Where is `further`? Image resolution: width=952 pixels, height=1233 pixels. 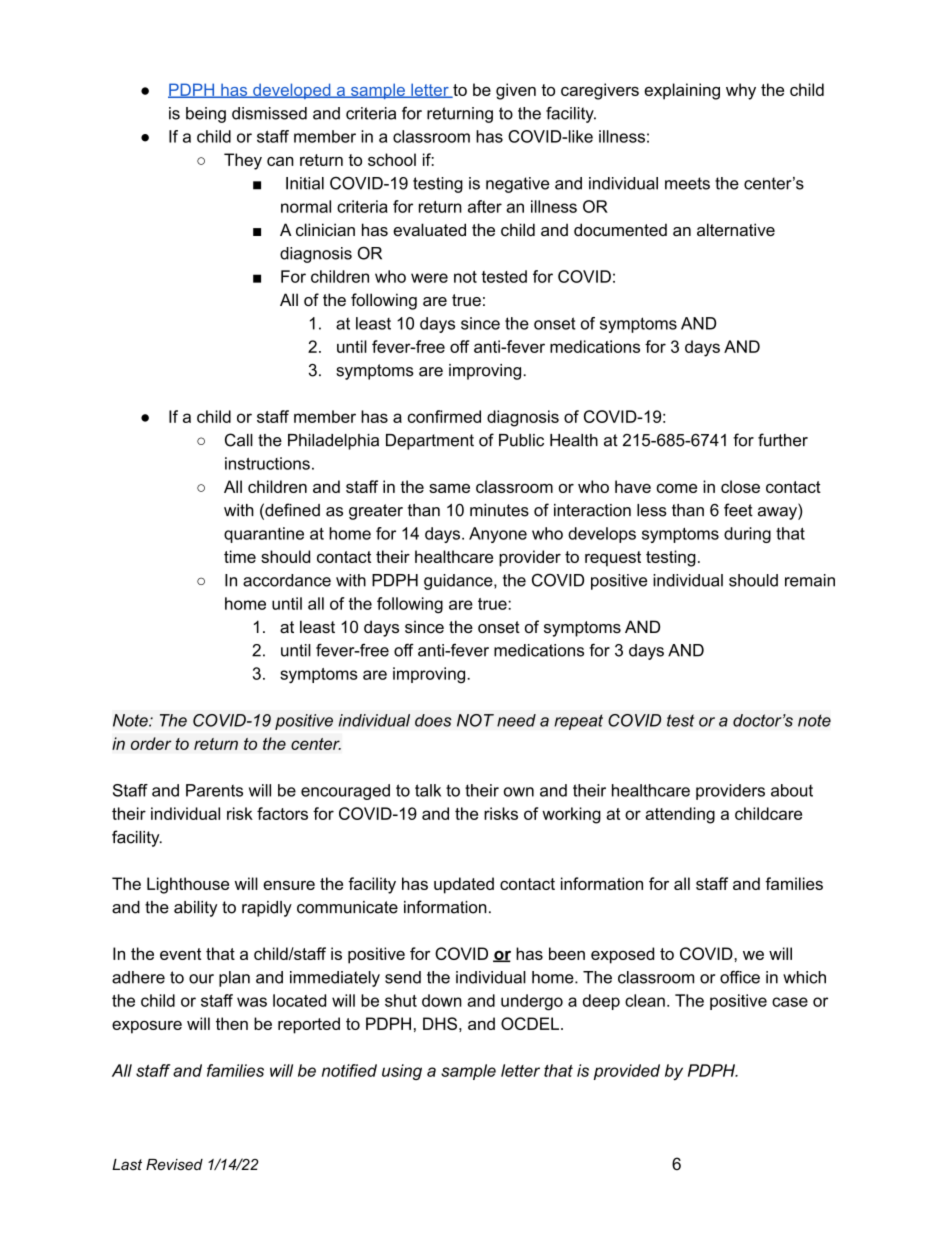
further is located at coordinates (783, 440).
